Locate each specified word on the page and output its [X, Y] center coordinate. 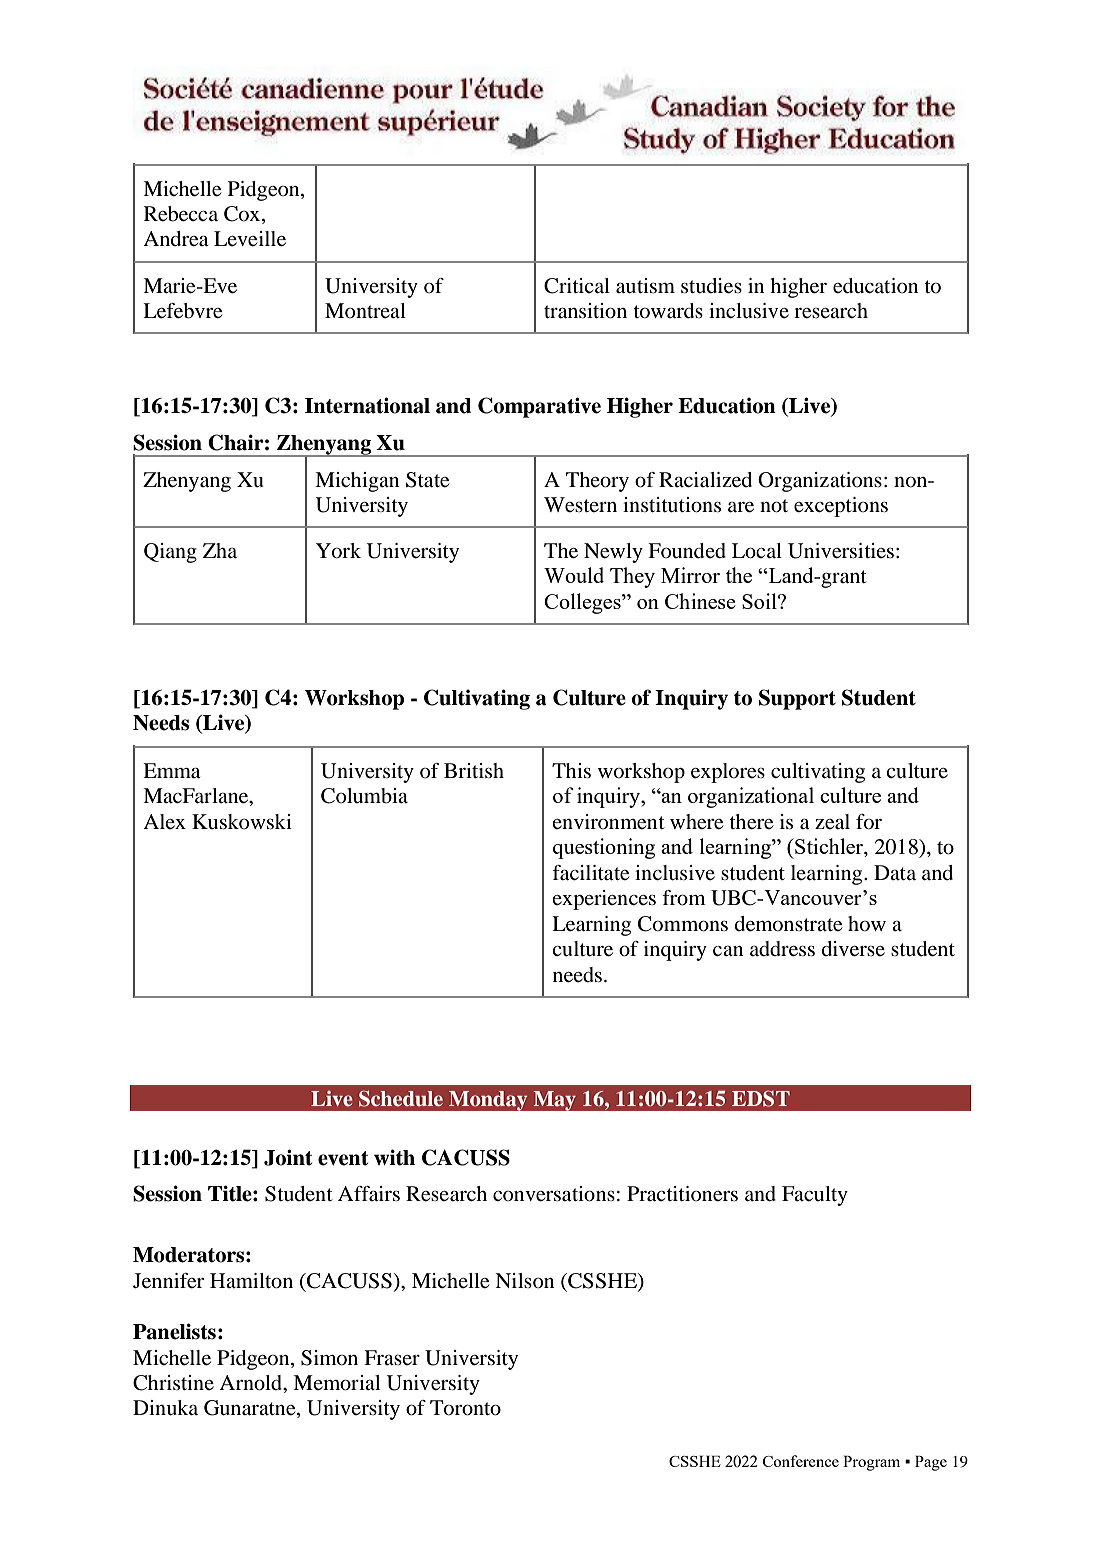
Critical [577, 286]
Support [797, 699]
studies [711, 286]
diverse [853, 949]
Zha [220, 550]
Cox [243, 215]
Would [574, 575]
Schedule [401, 1098]
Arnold [252, 1384]
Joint [288, 1157]
